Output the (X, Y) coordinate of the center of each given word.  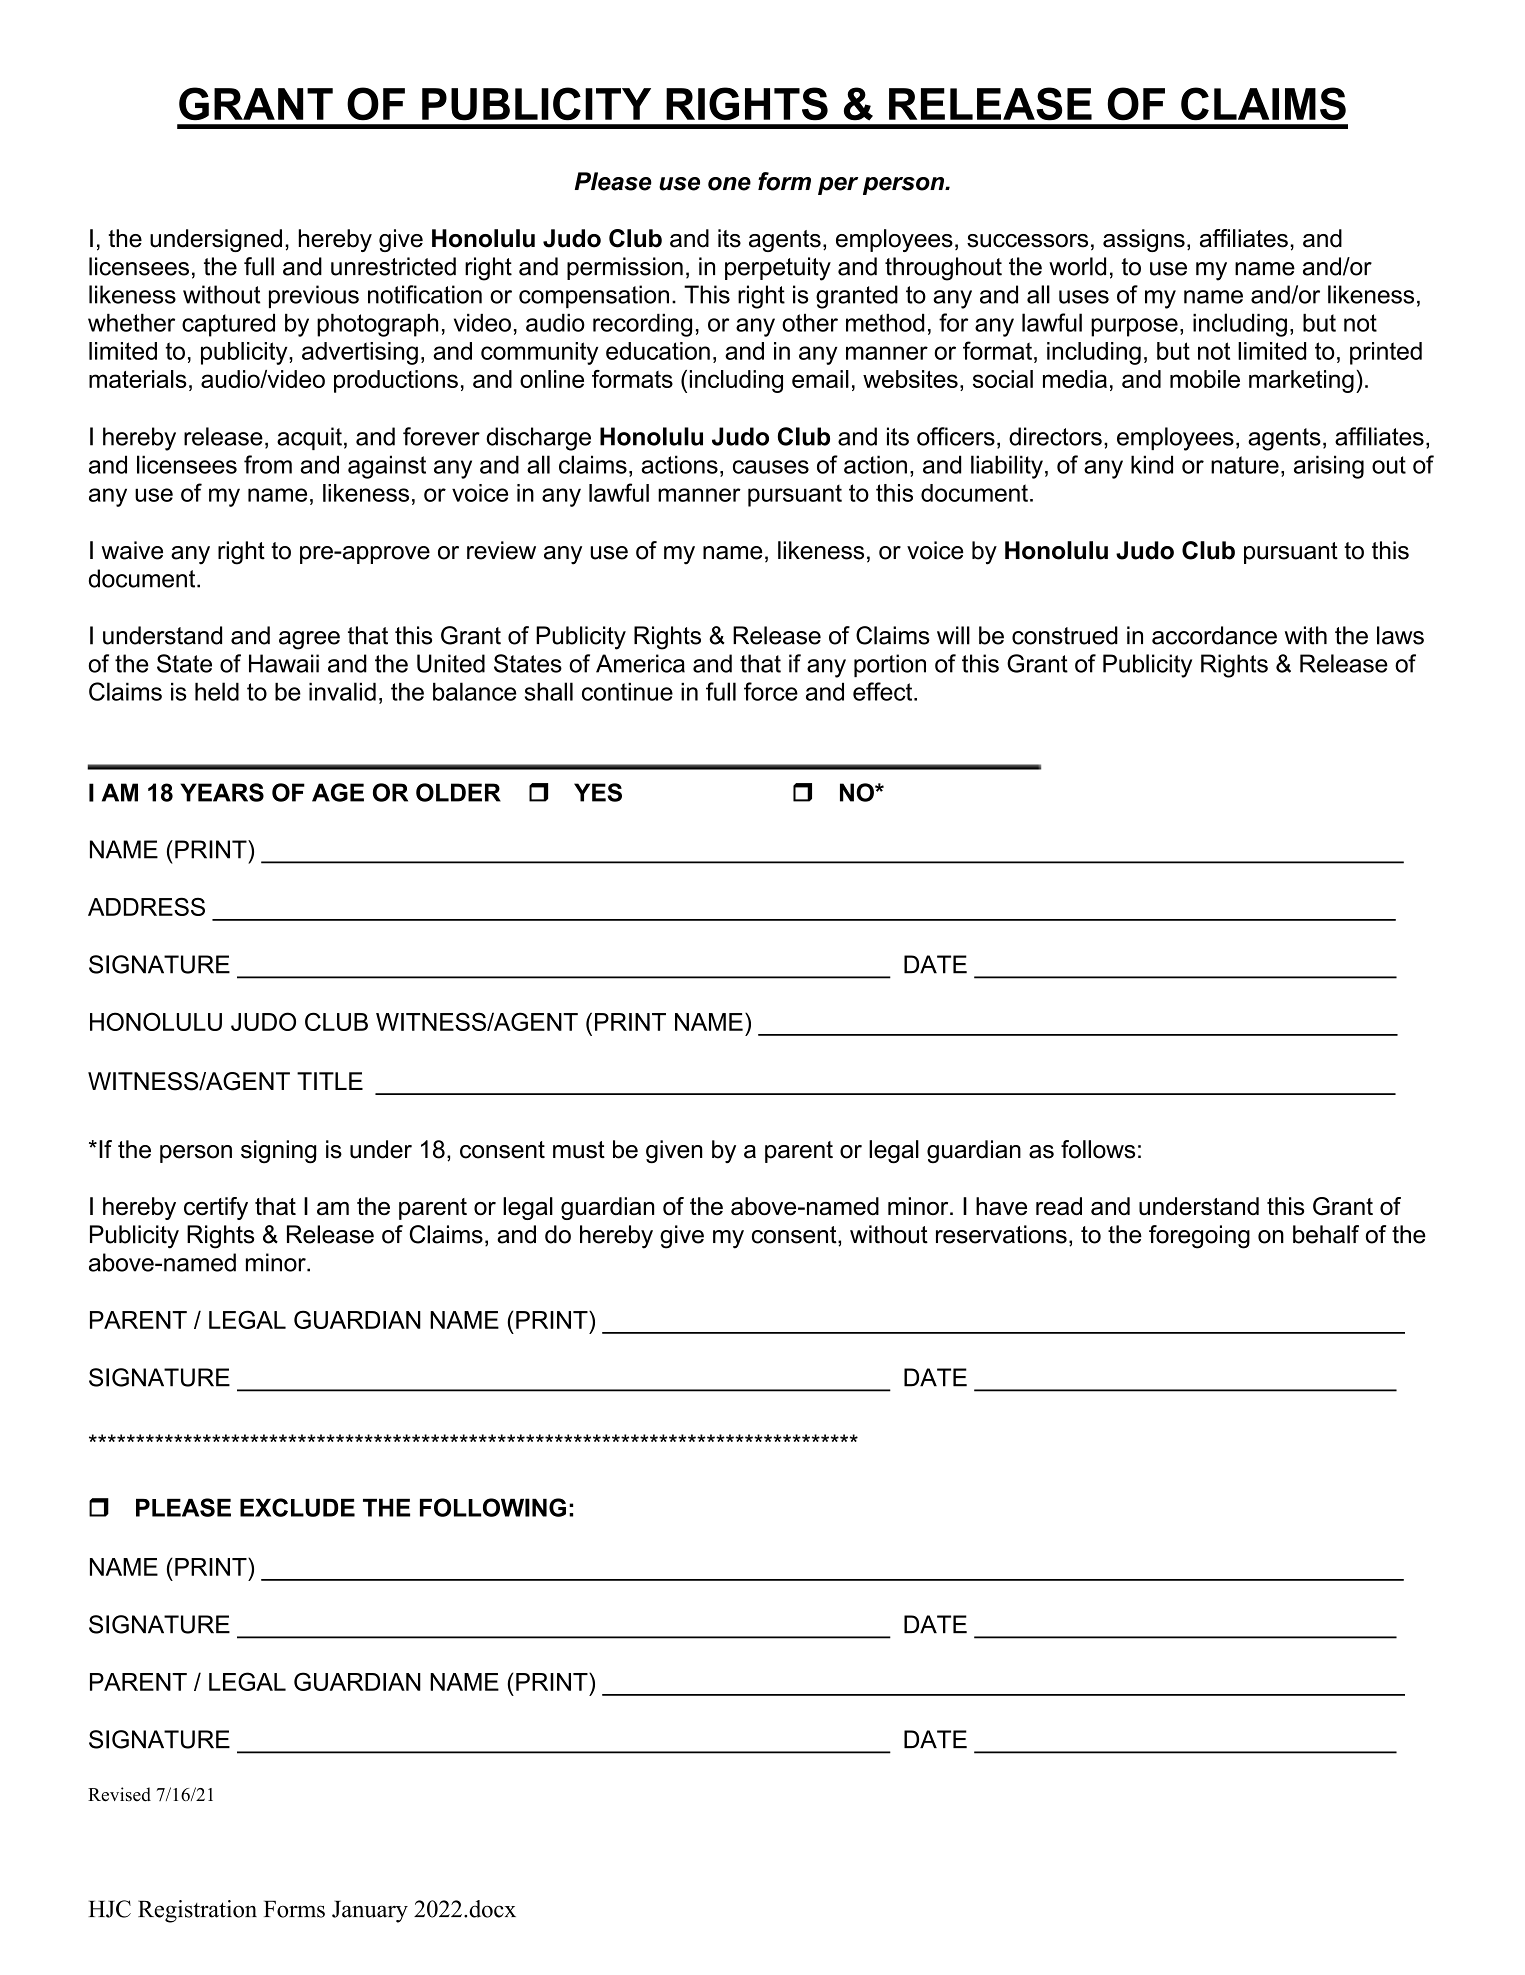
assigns (1144, 240)
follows (1098, 1149)
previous (314, 296)
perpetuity (778, 269)
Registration (197, 1911)
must (579, 1150)
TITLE (330, 1081)
